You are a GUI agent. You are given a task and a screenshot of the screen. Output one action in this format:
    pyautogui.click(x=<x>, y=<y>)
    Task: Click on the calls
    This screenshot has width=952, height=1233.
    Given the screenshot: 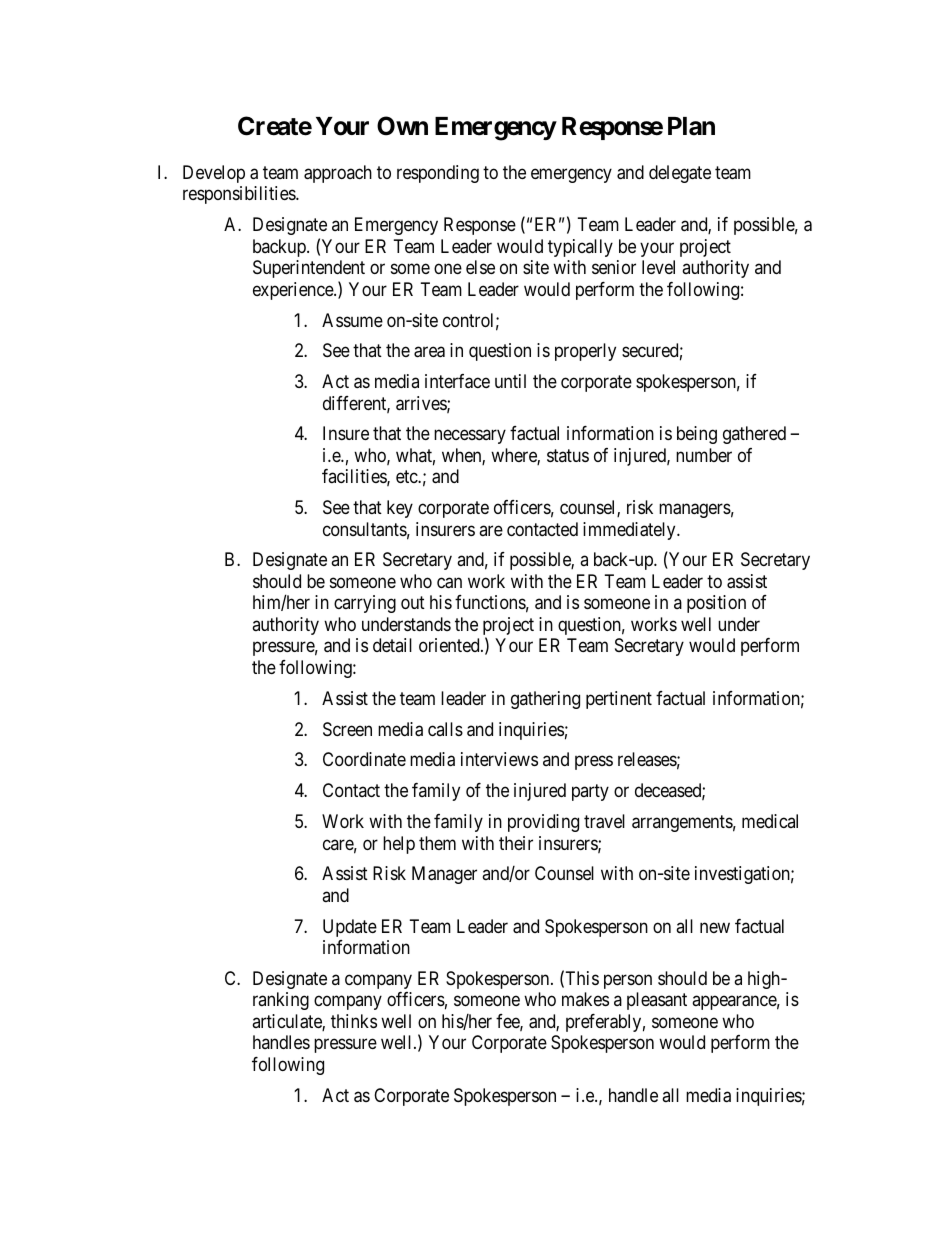 What is the action you would take?
    pyautogui.click(x=445, y=729)
